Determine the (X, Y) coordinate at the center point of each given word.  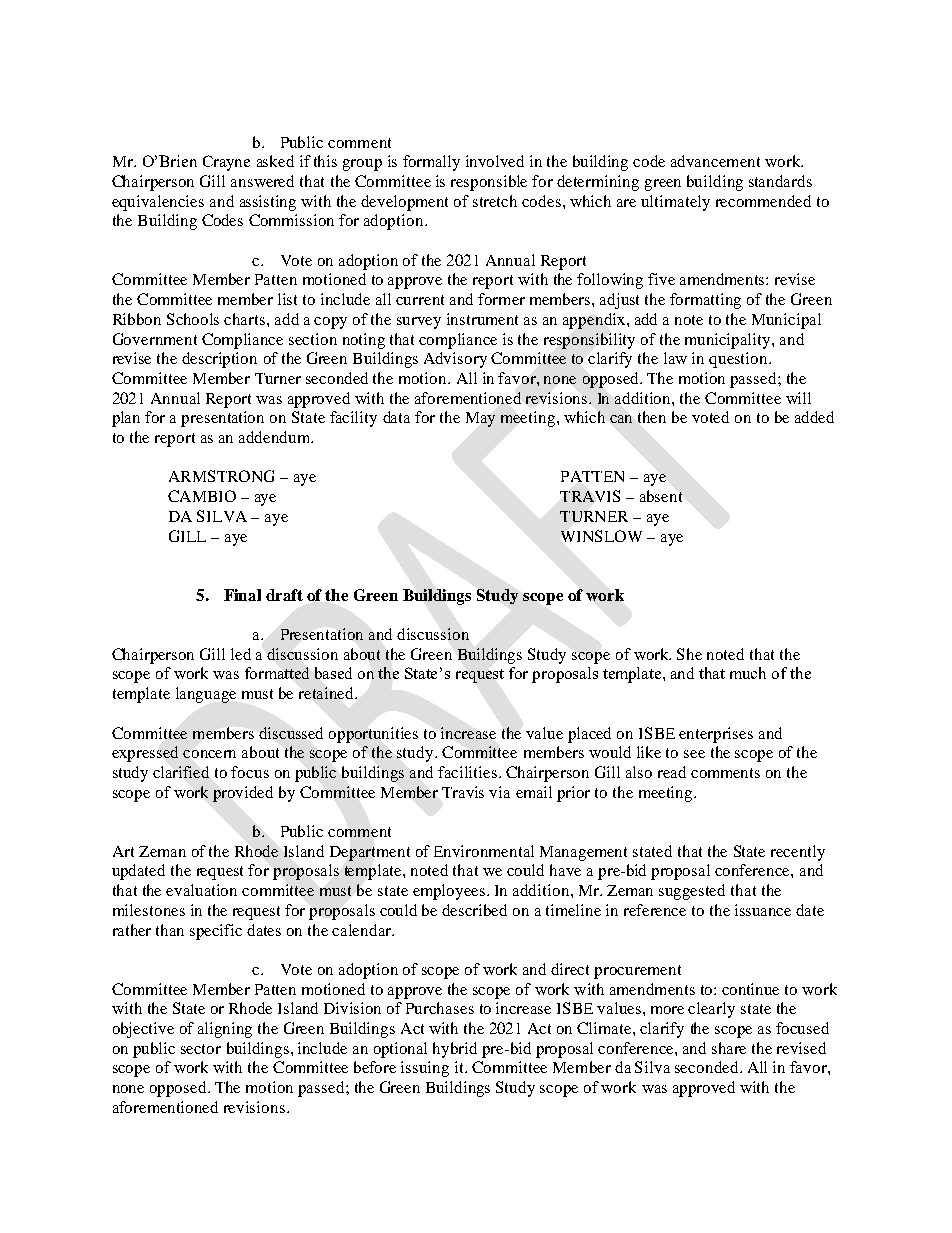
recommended (763, 201)
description (219, 360)
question (739, 360)
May (480, 419)
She (689, 654)
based (333, 673)
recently (798, 853)
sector (201, 1049)
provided (243, 794)
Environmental (484, 851)
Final (242, 595)
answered (262, 181)
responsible (489, 183)
